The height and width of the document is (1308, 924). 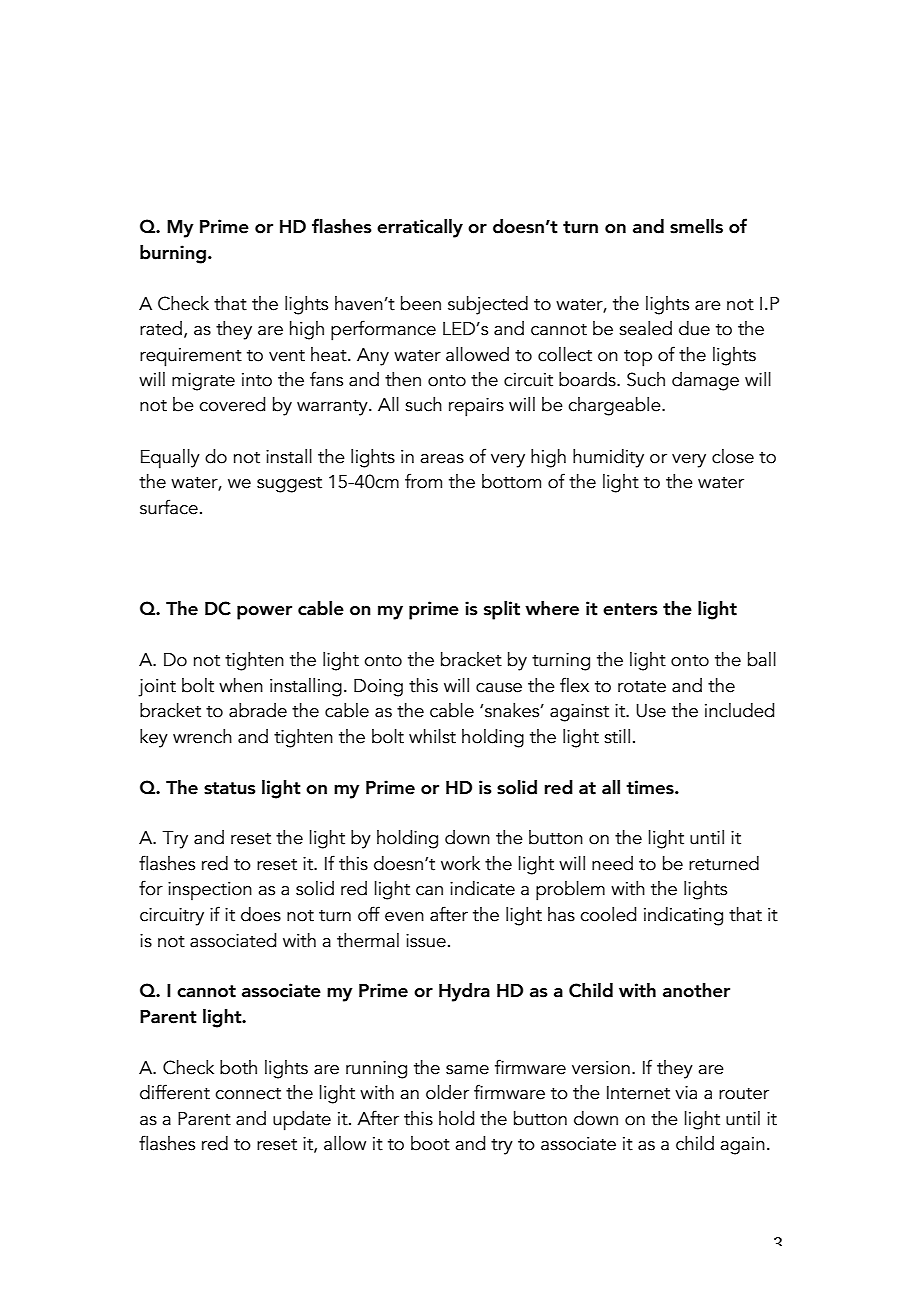 What do you see at coordinates (696, 226) in the document?
I see `smells` at bounding box center [696, 226].
